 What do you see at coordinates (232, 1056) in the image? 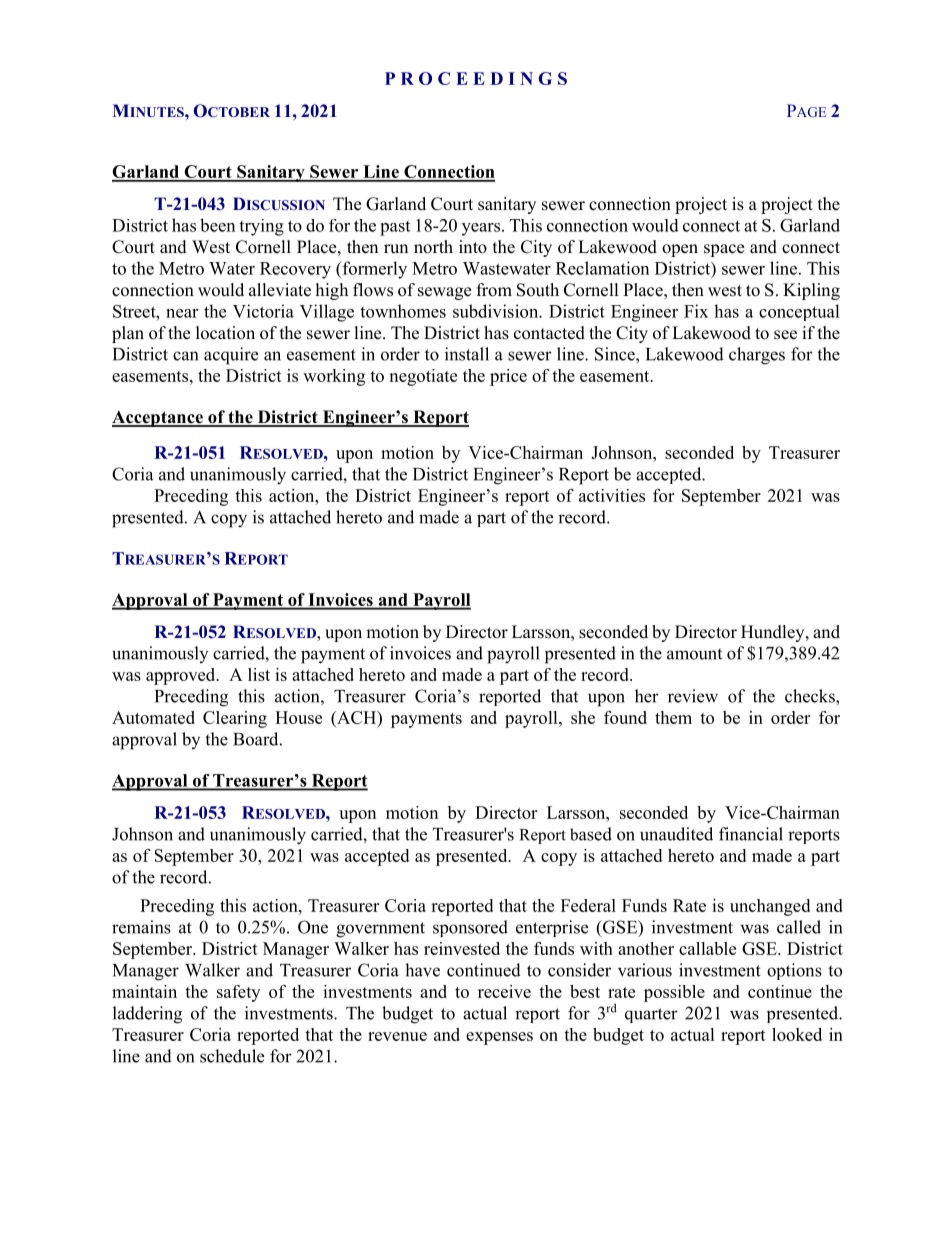
I see `schedule` at bounding box center [232, 1056].
